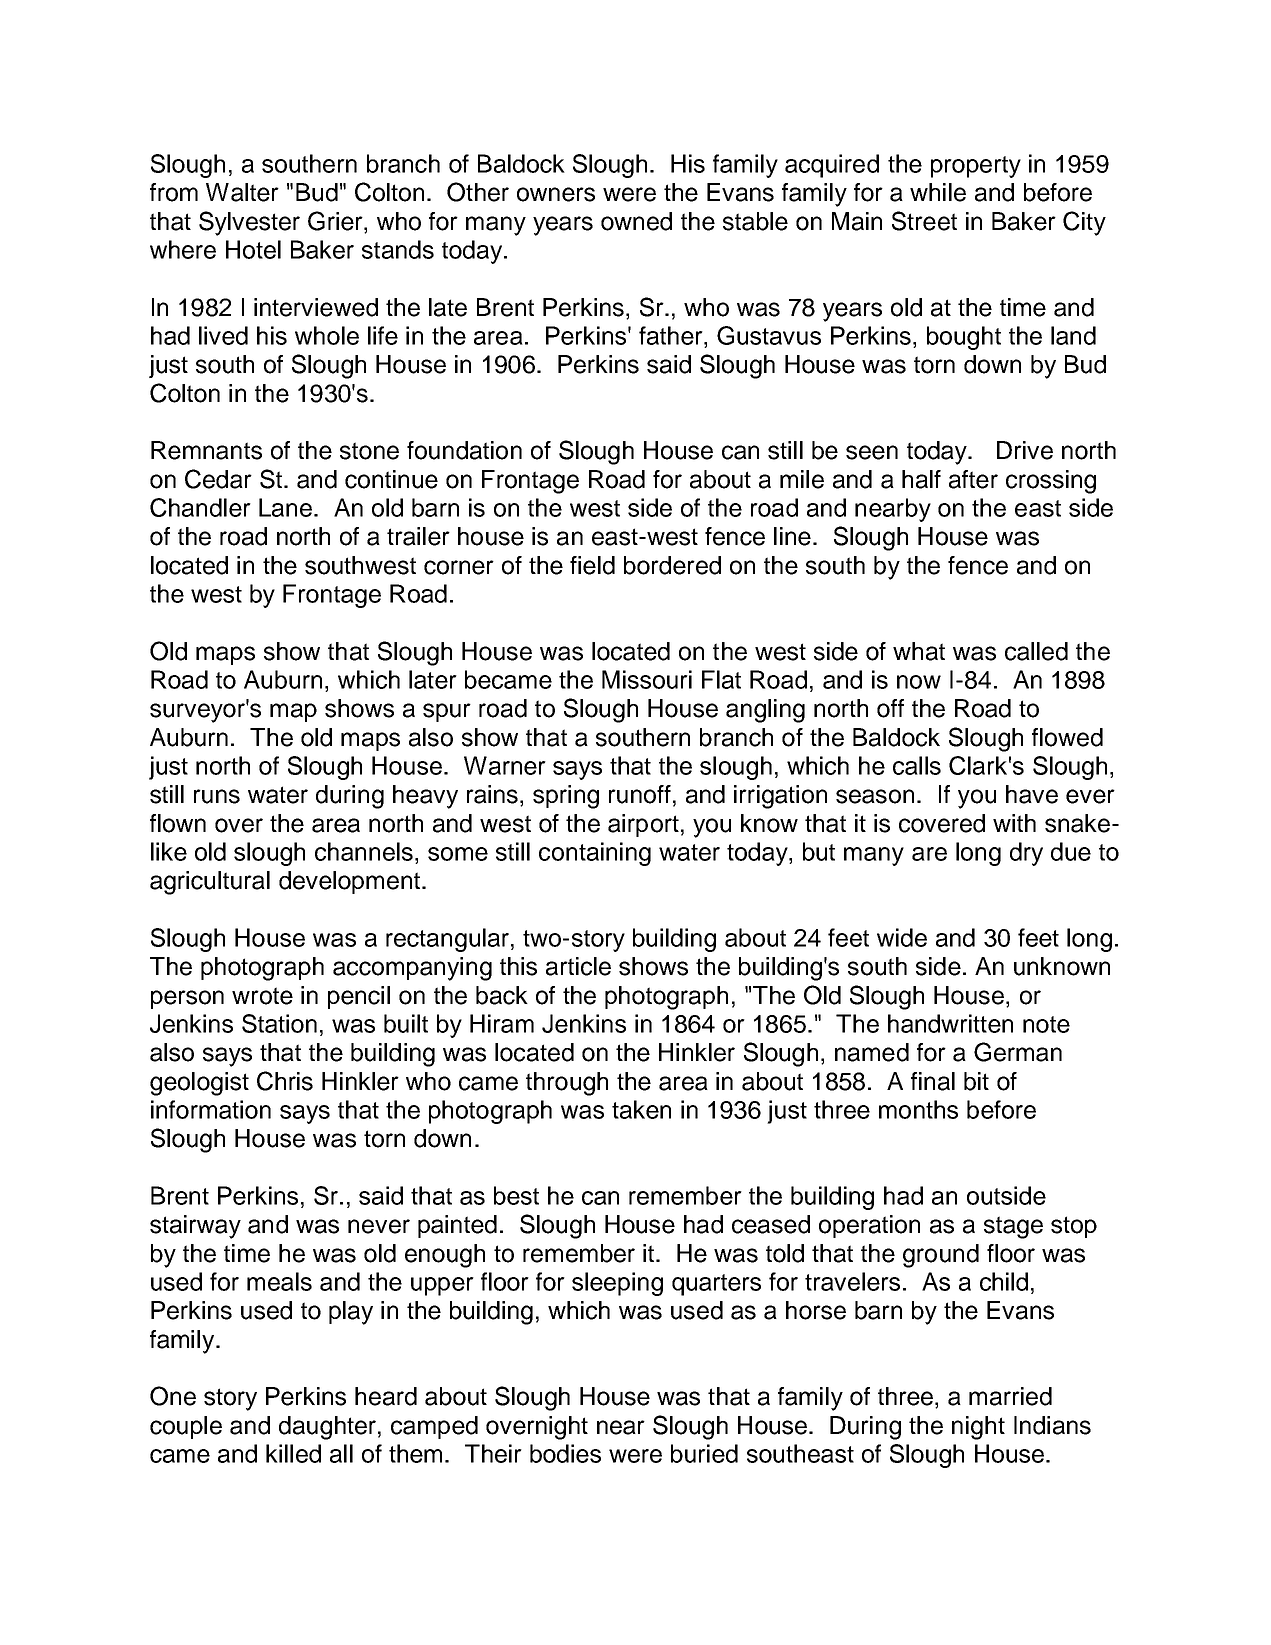 The width and height of the image is (1271, 1645). I want to click on bodies, so click(565, 1453).
